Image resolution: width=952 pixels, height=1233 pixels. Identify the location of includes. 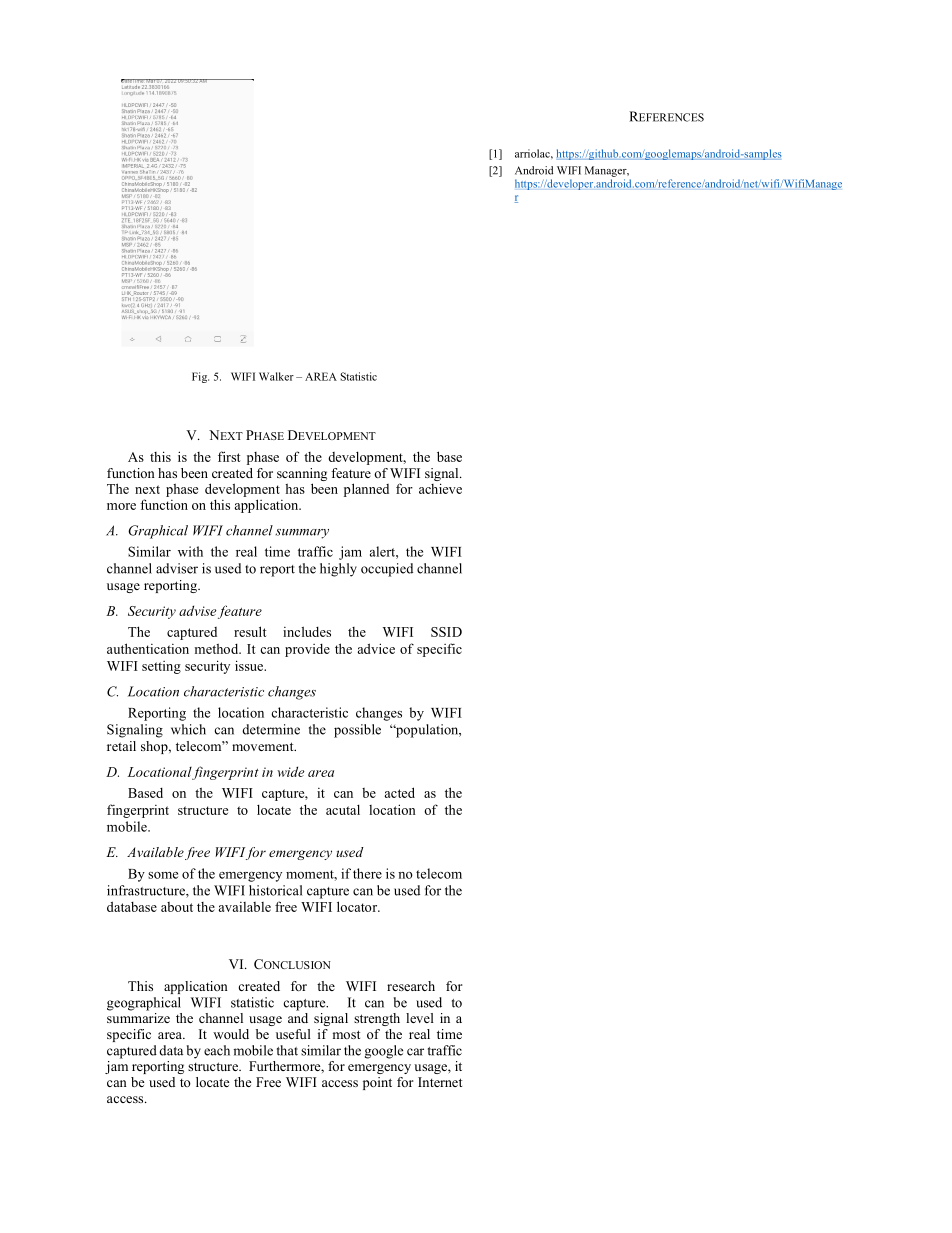
(307, 631).
